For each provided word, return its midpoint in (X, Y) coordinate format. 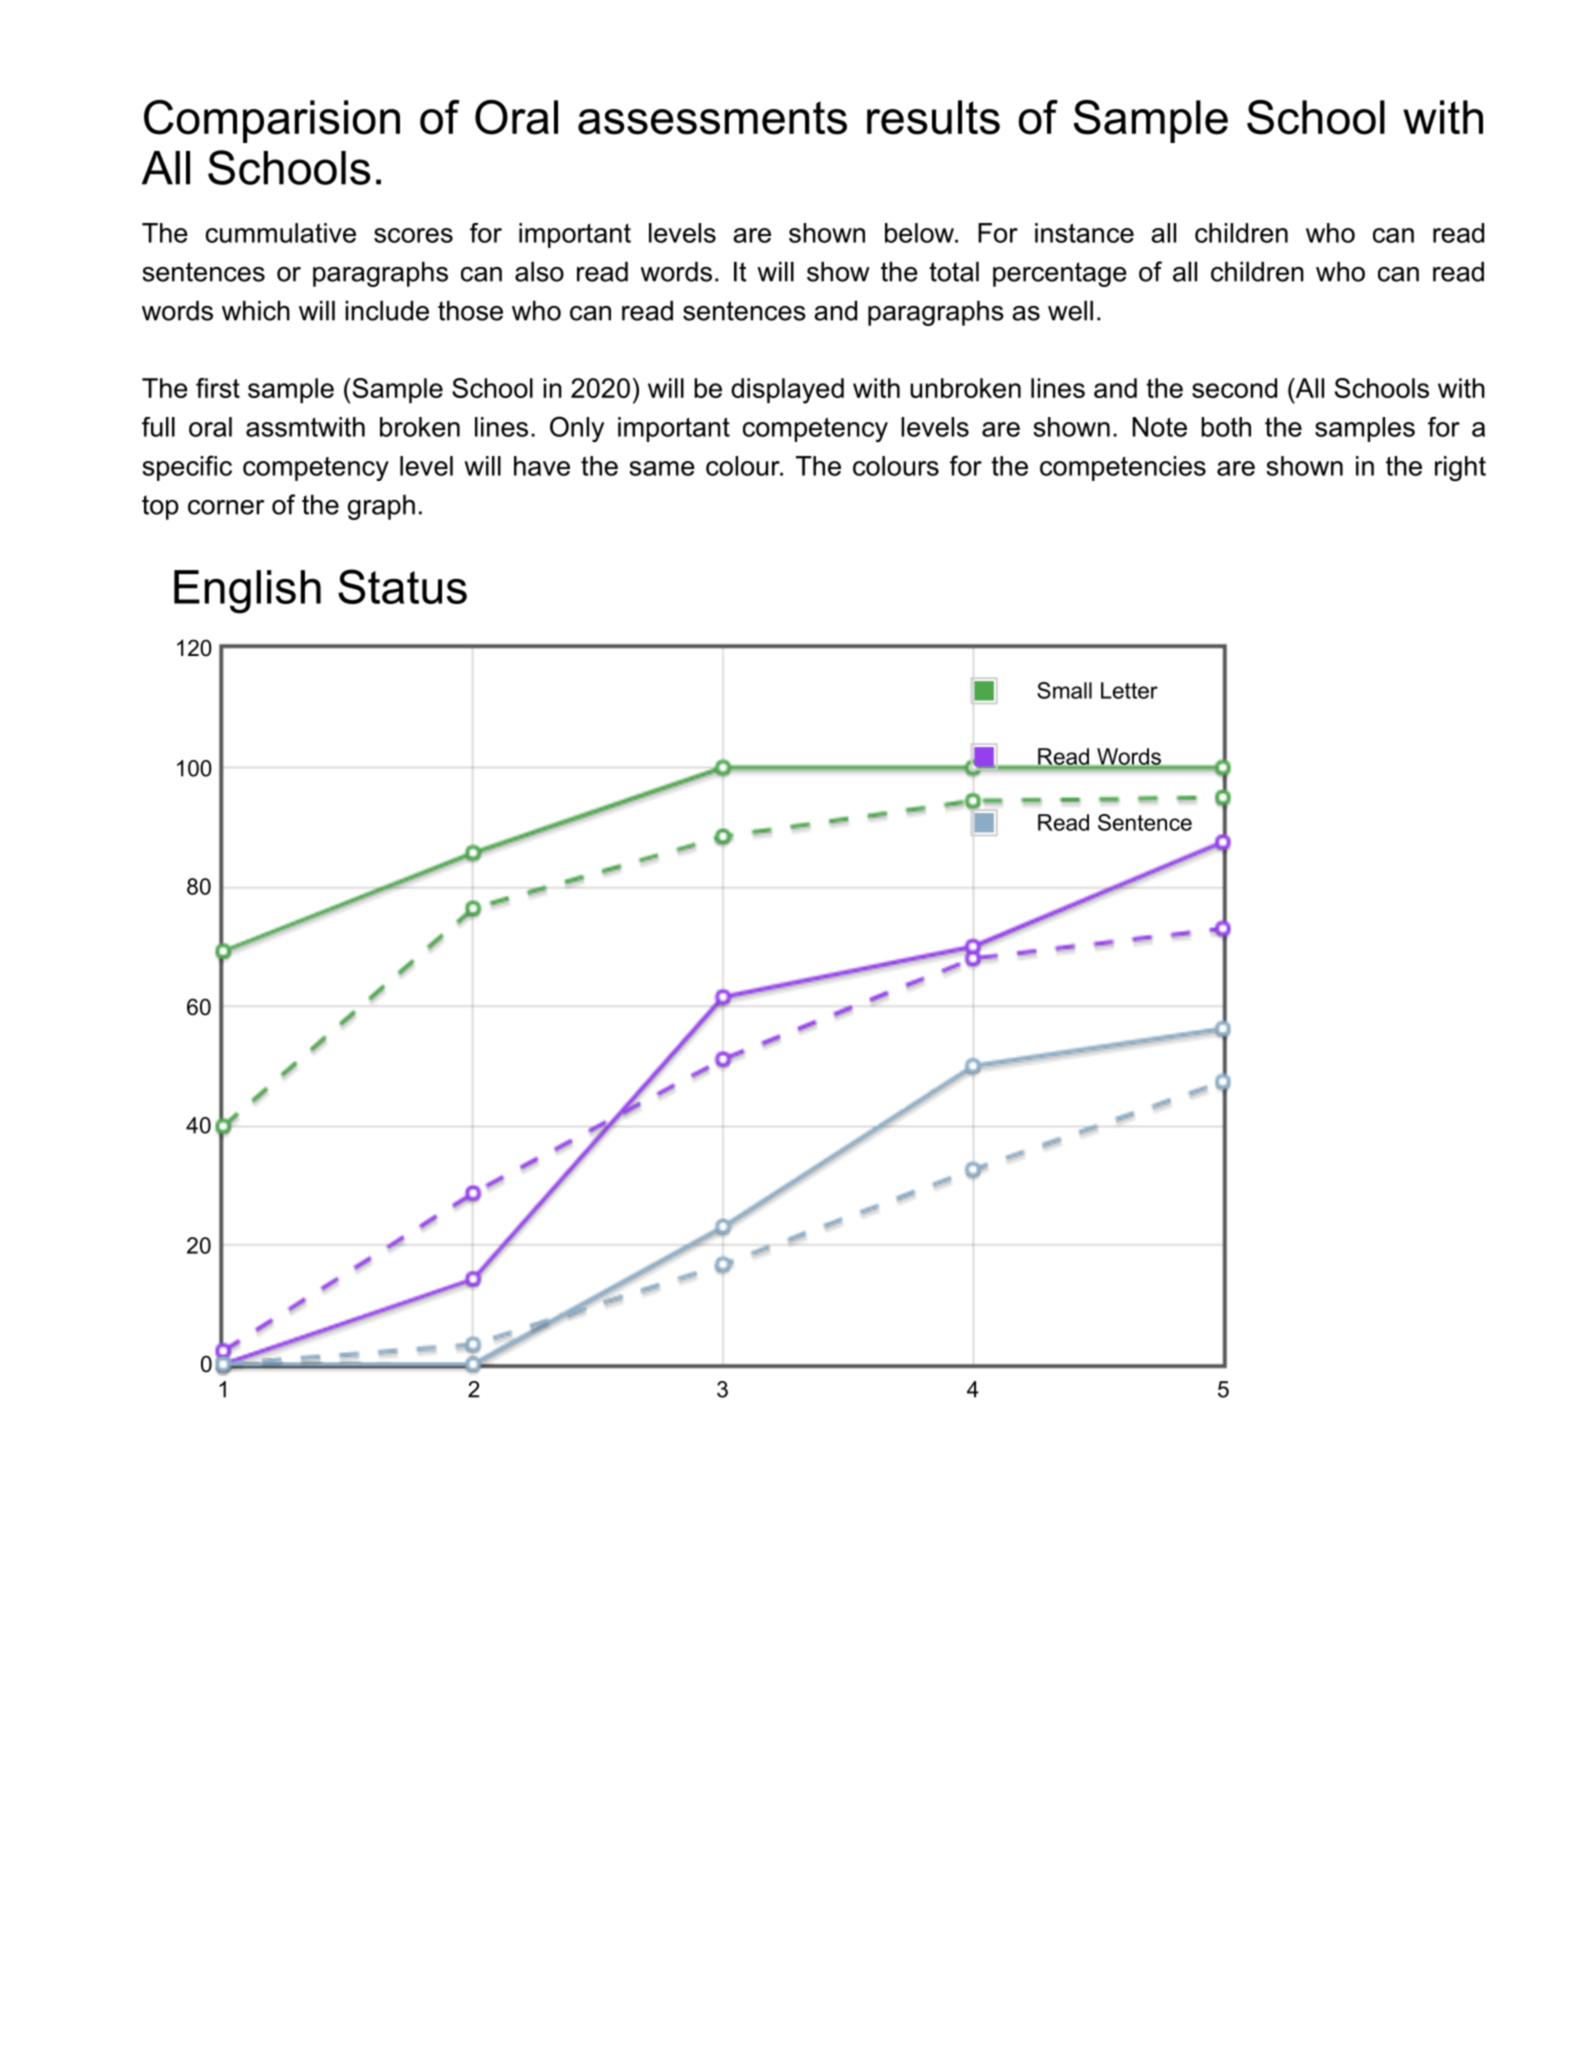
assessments (712, 118)
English (247, 592)
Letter (1129, 690)
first (218, 388)
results (933, 117)
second (1234, 388)
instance (1084, 233)
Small (1064, 690)
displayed (787, 391)
